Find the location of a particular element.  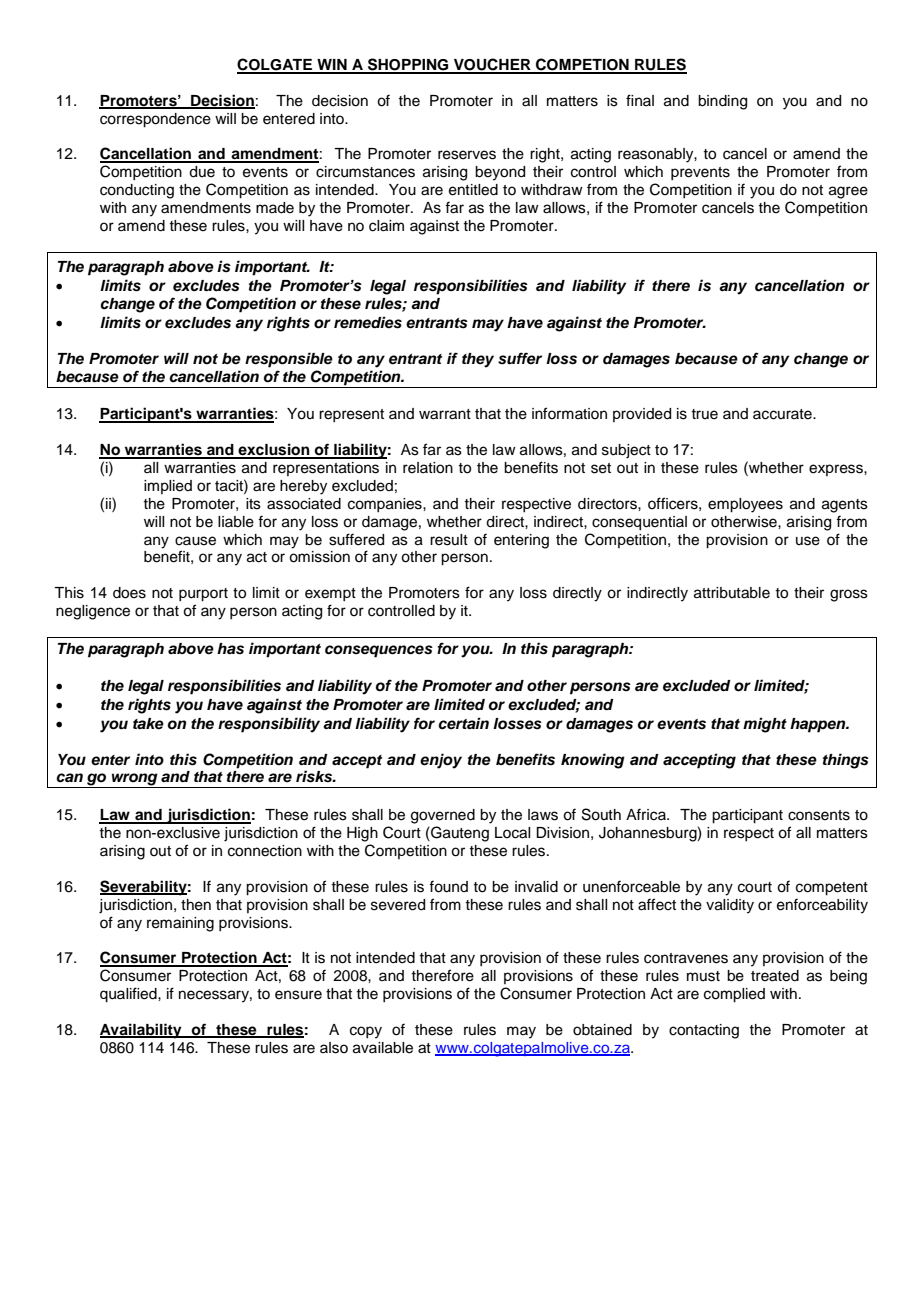

claim is located at coordinates (386, 226).
